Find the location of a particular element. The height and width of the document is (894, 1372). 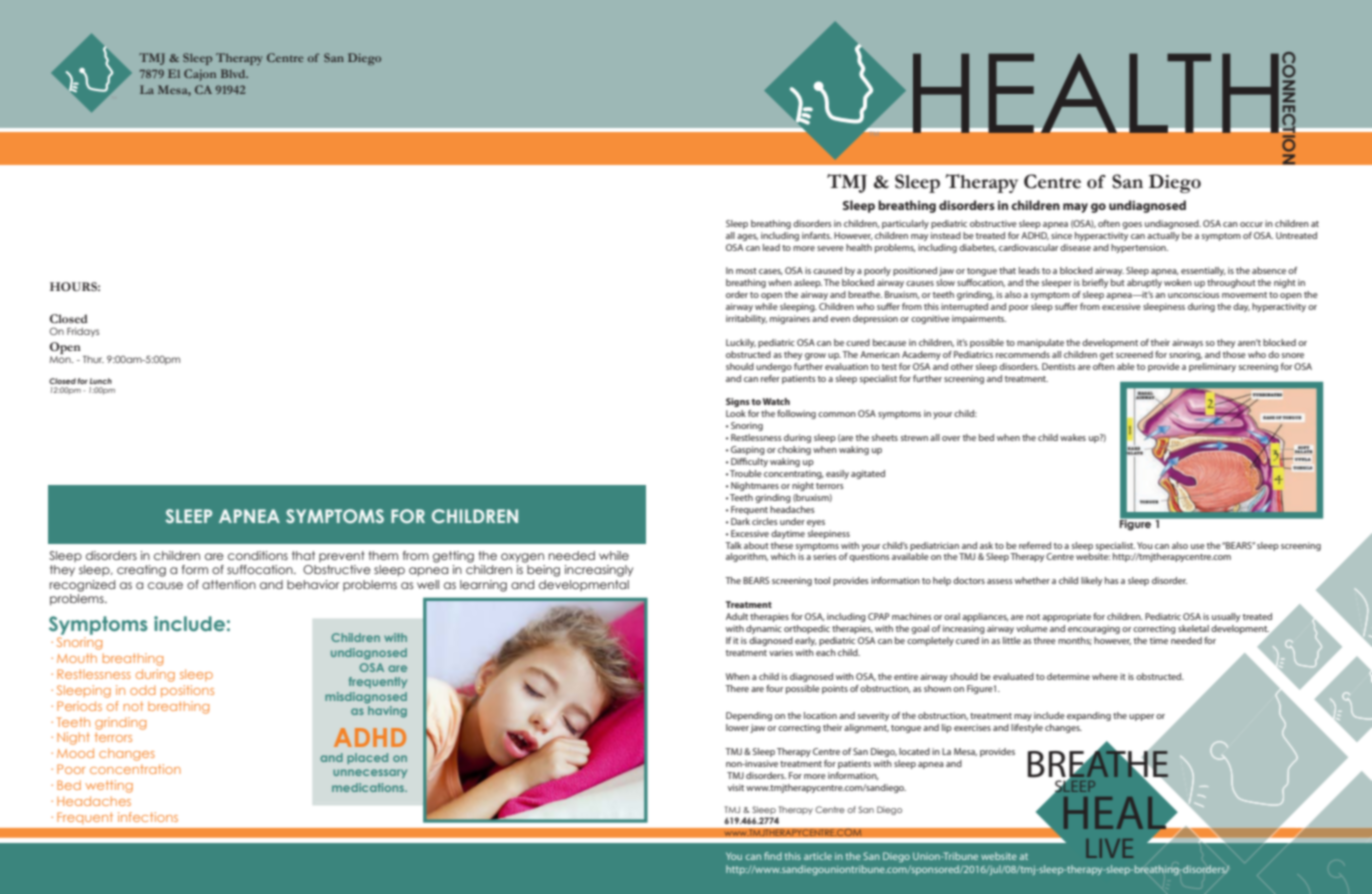

Talk is located at coordinates (733, 545).
